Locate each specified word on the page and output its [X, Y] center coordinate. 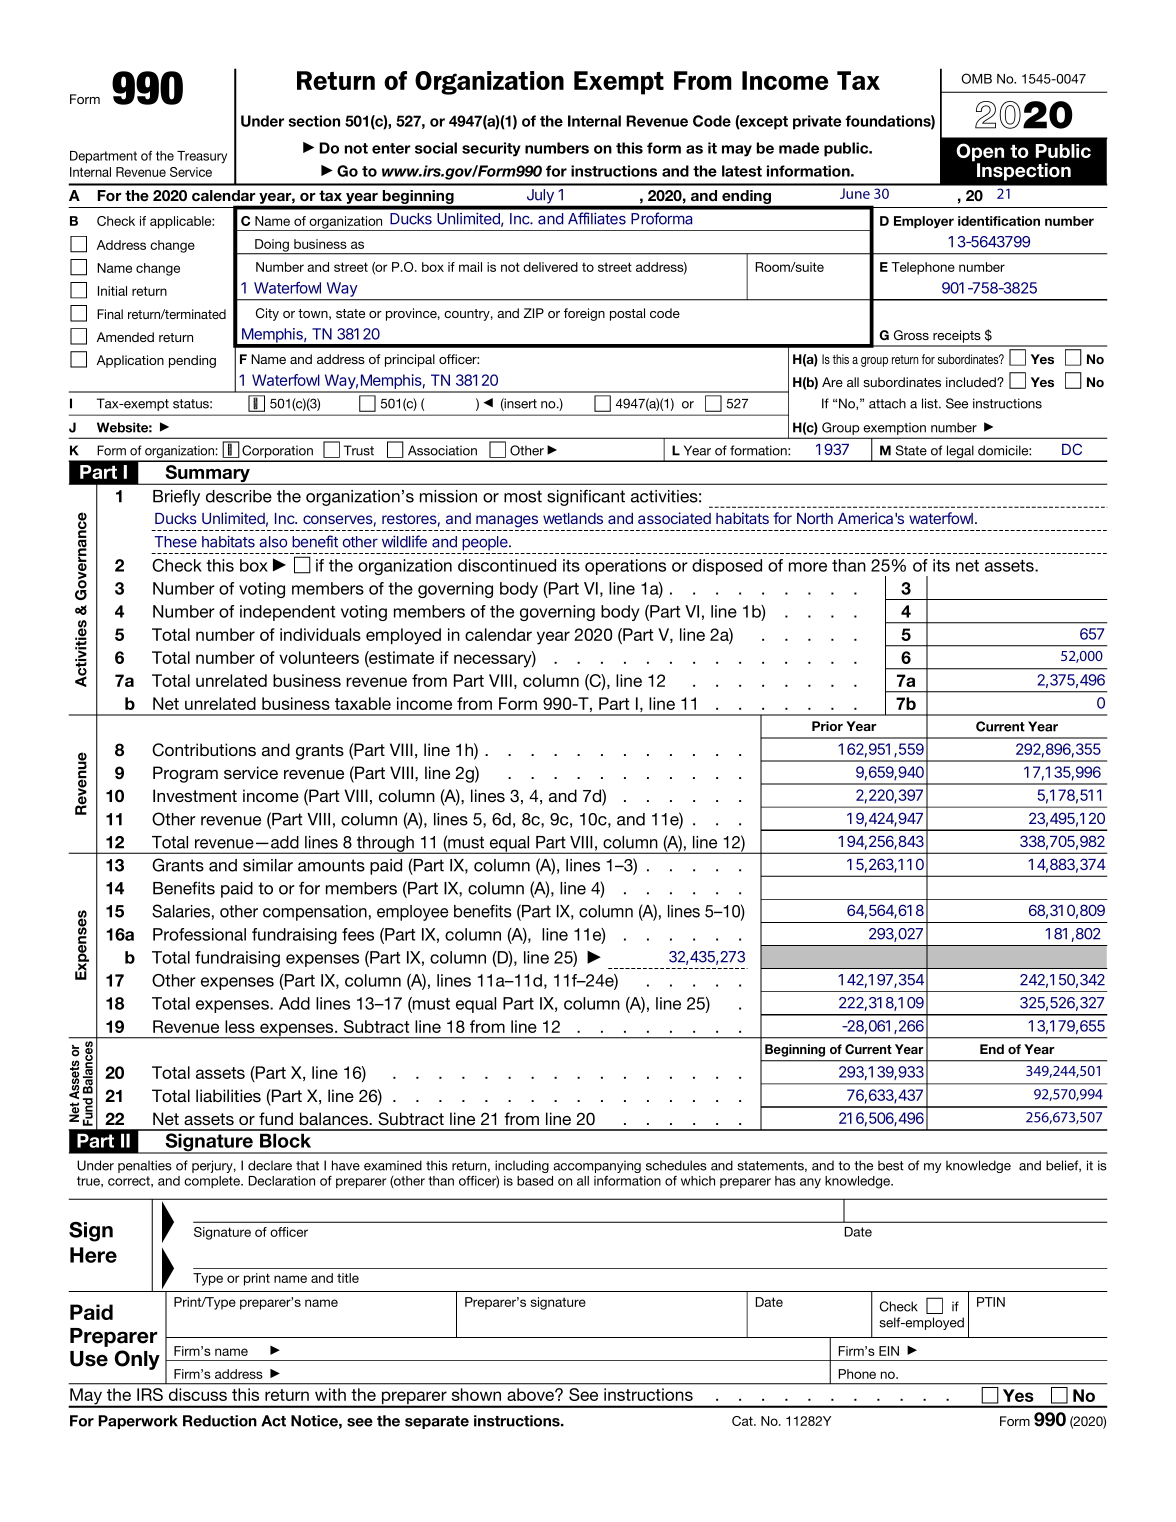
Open [980, 153]
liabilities [228, 1095]
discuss [198, 1394]
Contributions [204, 750]
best [891, 1165]
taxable [363, 703]
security [491, 149]
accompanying [597, 1166]
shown [476, 1394]
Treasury [202, 157]
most [523, 496]
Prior [827, 726]
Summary [207, 475]
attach [887, 403]
